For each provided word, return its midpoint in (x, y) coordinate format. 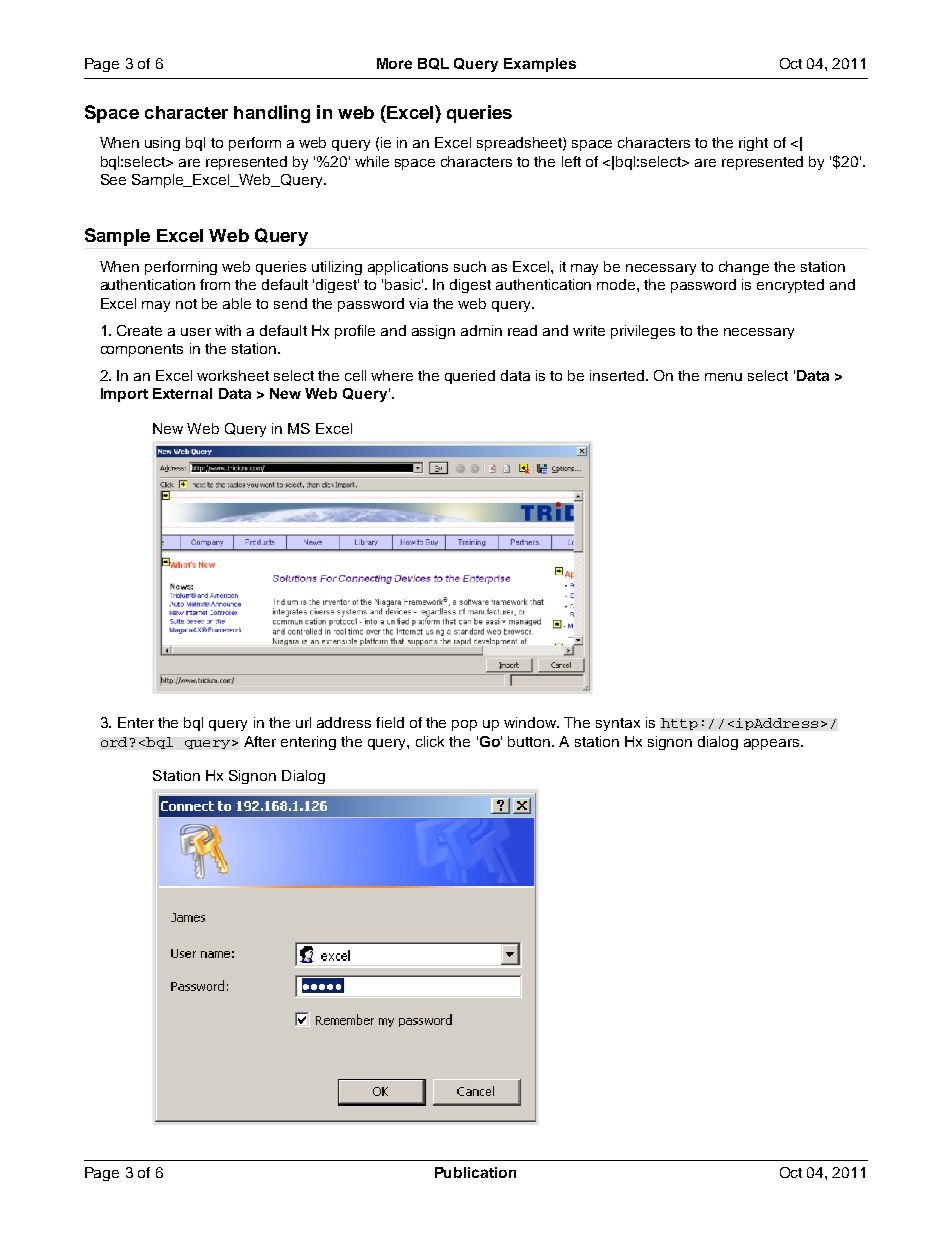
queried (470, 377)
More (394, 63)
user (196, 332)
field (390, 722)
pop (464, 725)
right (753, 144)
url (303, 722)
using (162, 144)
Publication (475, 1172)
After (260, 741)
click (430, 741)
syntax (618, 724)
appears (773, 744)
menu (723, 377)
